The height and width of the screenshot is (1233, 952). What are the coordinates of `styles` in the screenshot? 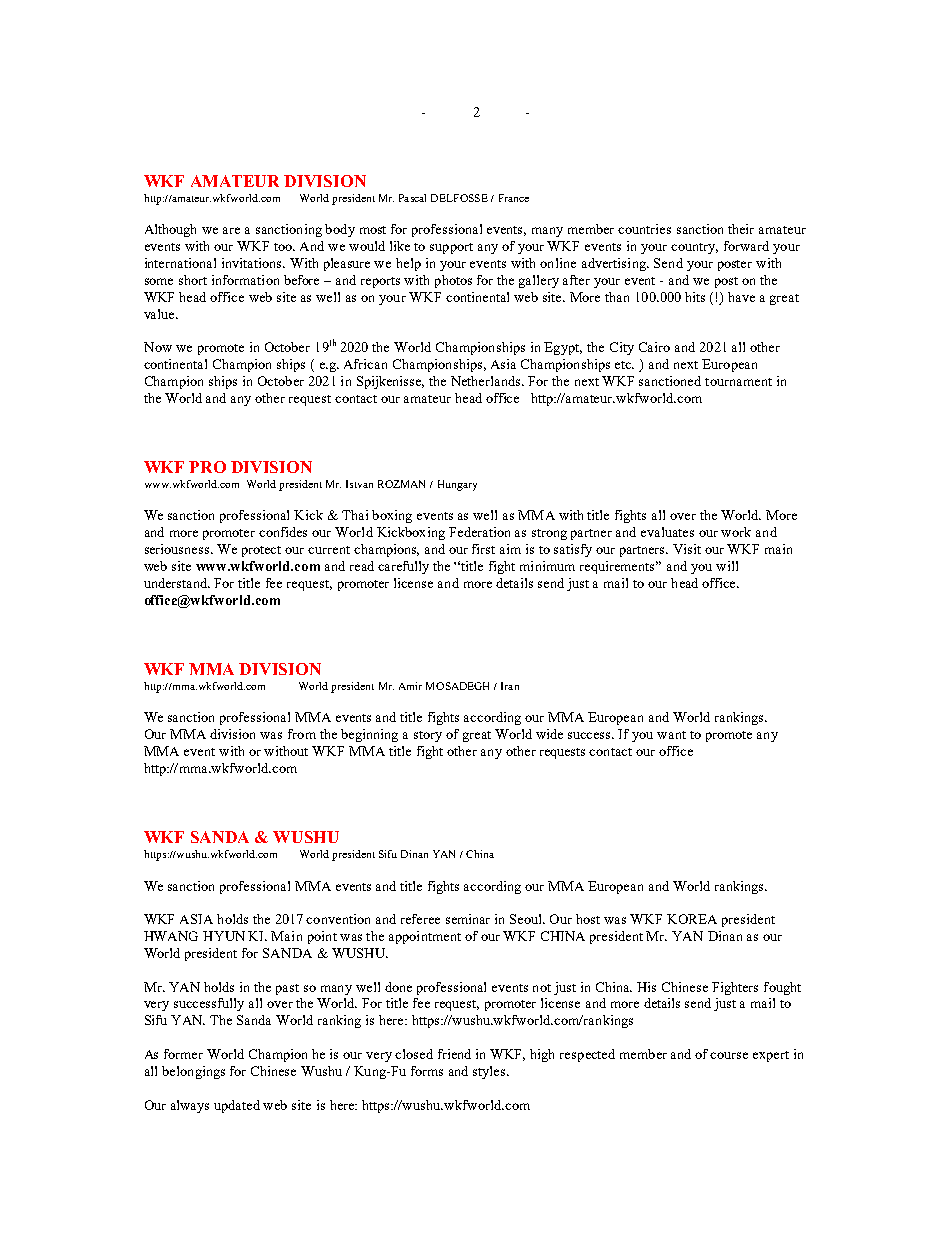 It's located at (490, 1072).
